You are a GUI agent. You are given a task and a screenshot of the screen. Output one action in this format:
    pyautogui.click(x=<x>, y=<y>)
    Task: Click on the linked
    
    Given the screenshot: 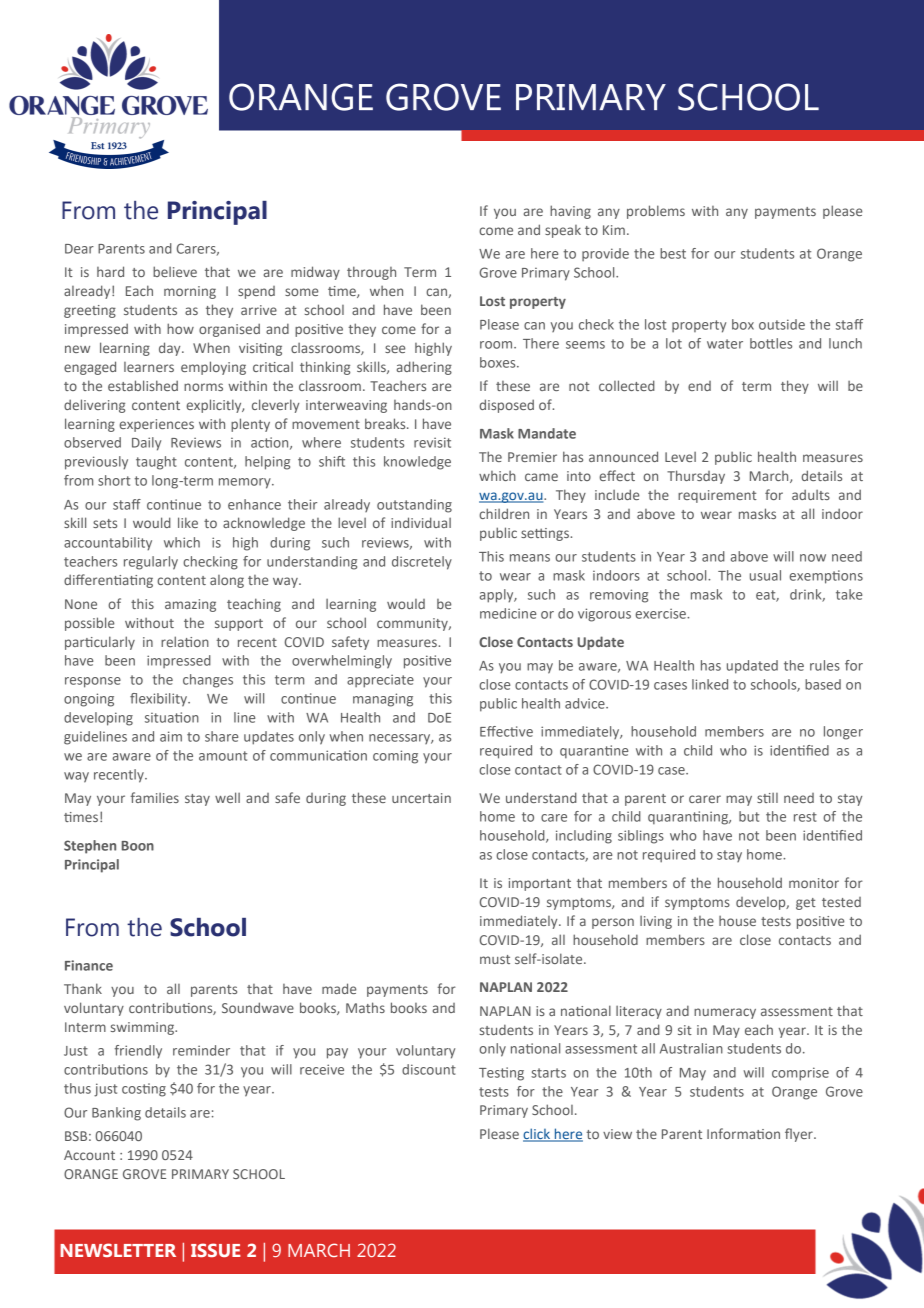 What is the action you would take?
    pyautogui.click(x=710, y=684)
